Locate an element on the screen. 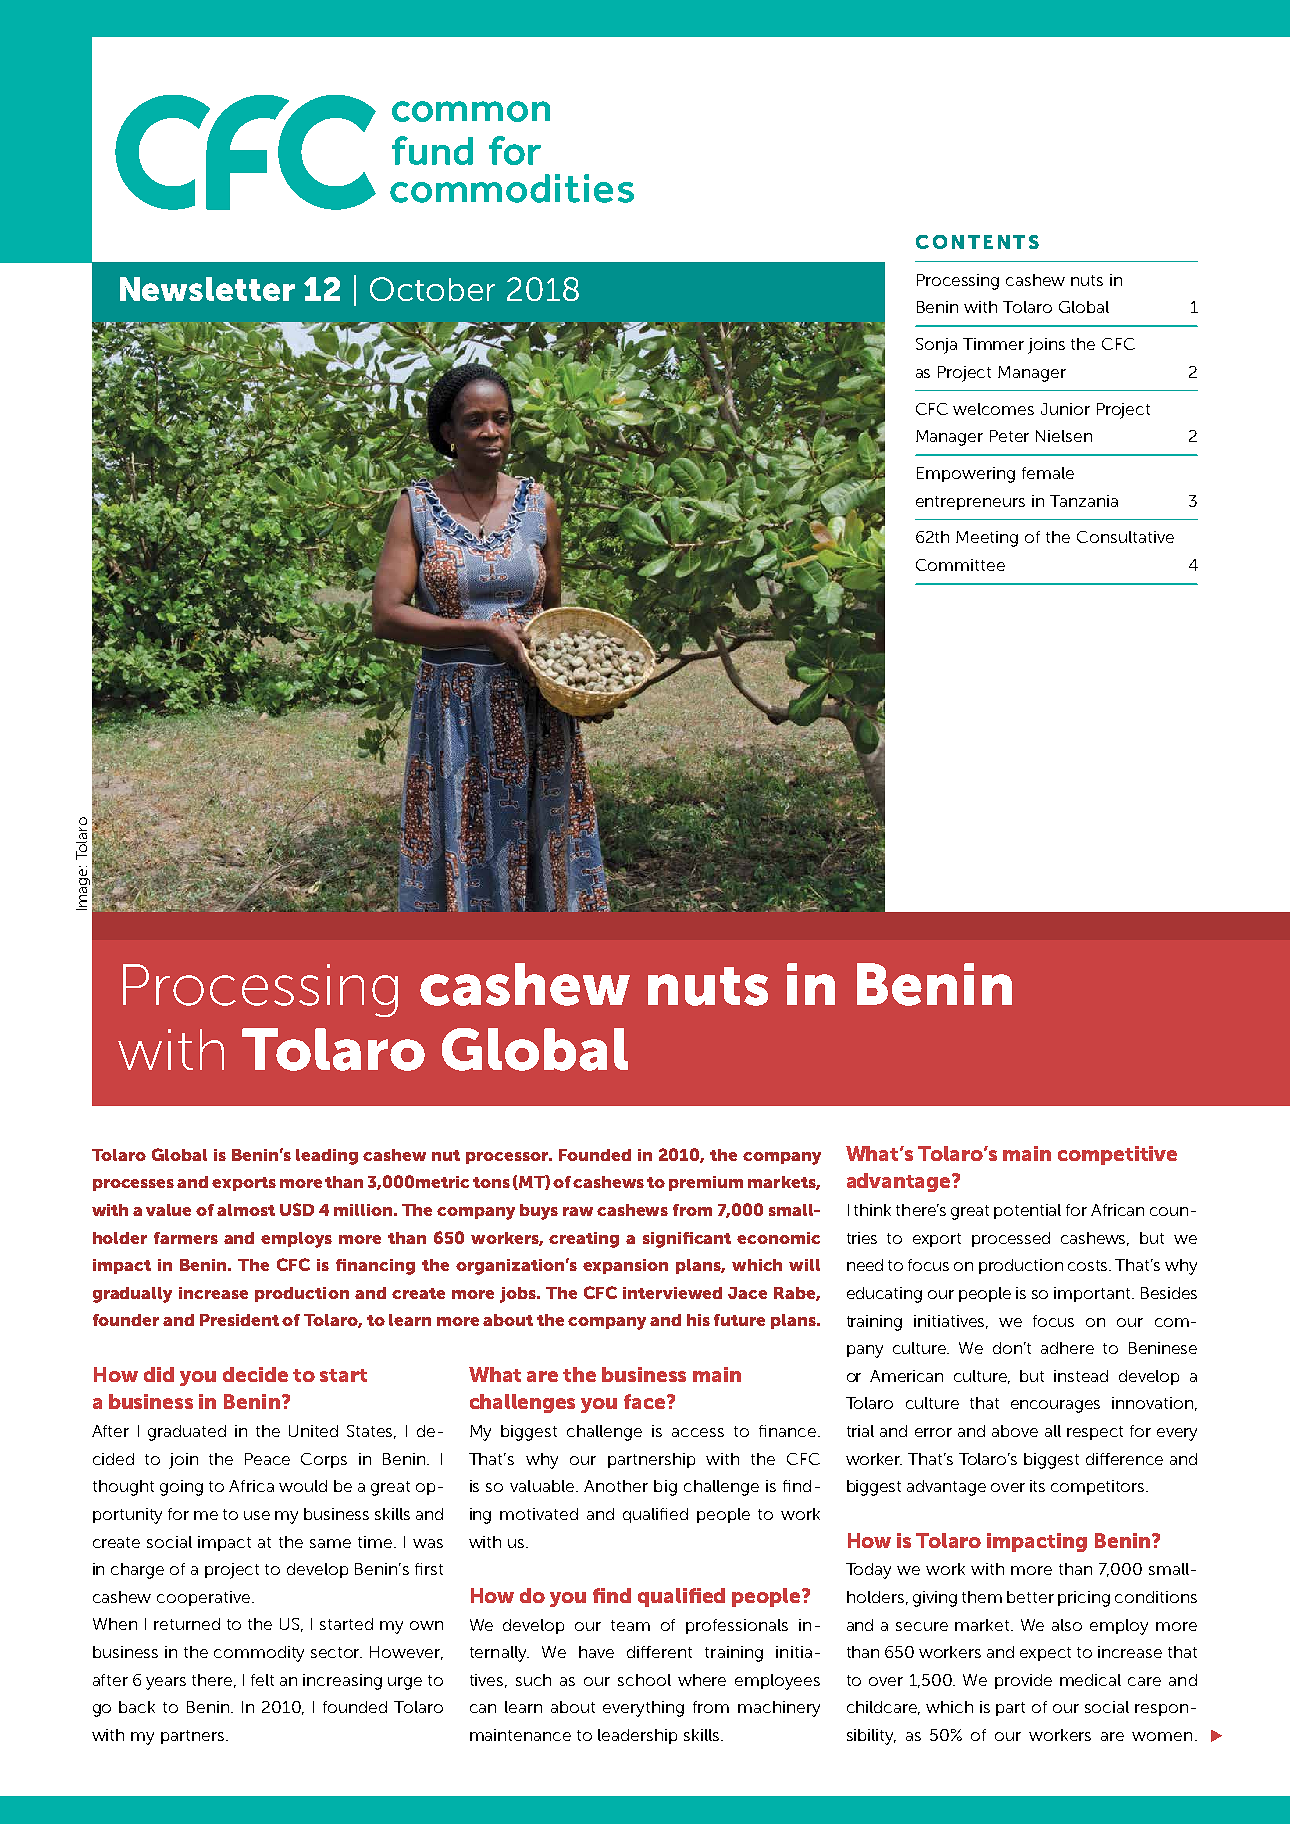  felt is located at coordinates (262, 1680).
